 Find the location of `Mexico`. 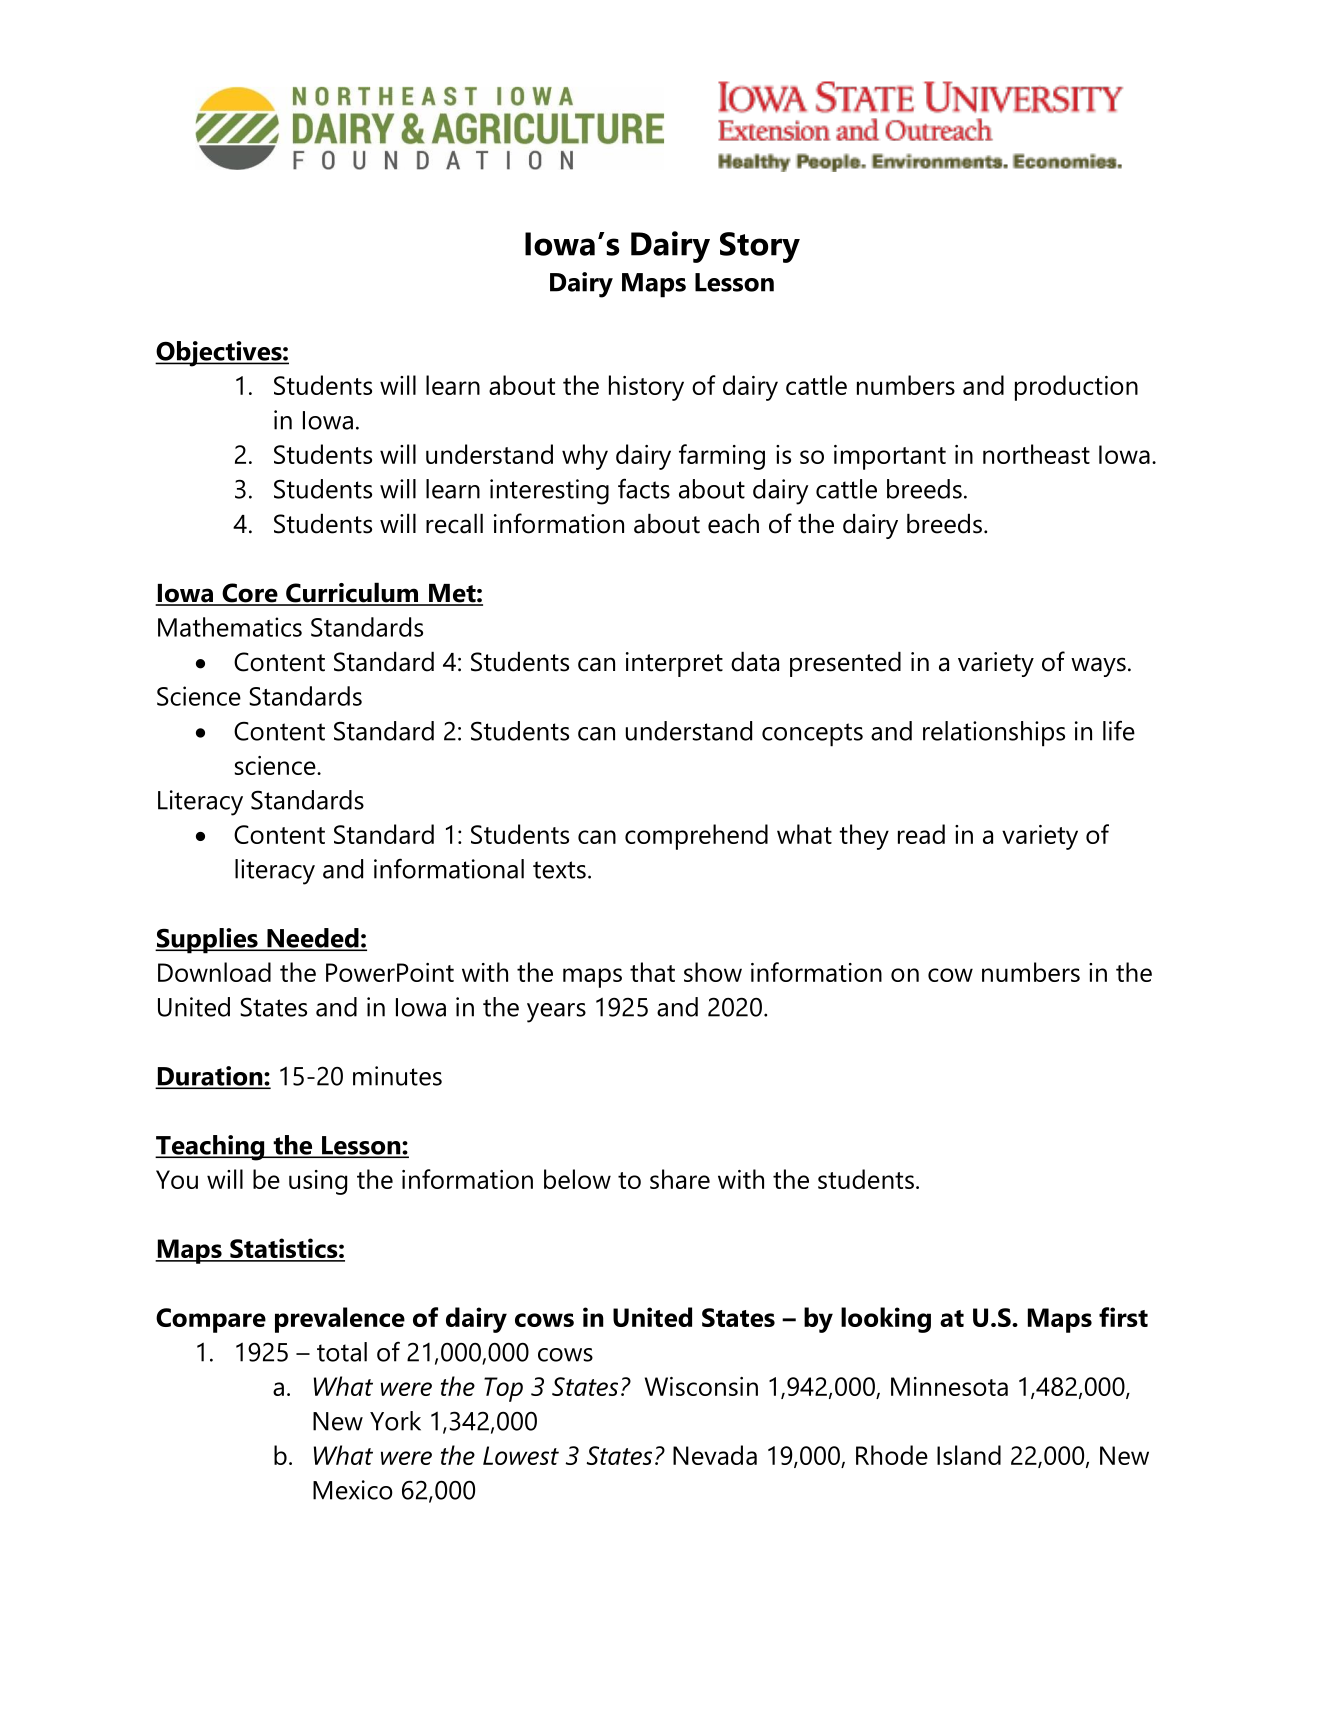

Mexico is located at coordinates (353, 1490).
